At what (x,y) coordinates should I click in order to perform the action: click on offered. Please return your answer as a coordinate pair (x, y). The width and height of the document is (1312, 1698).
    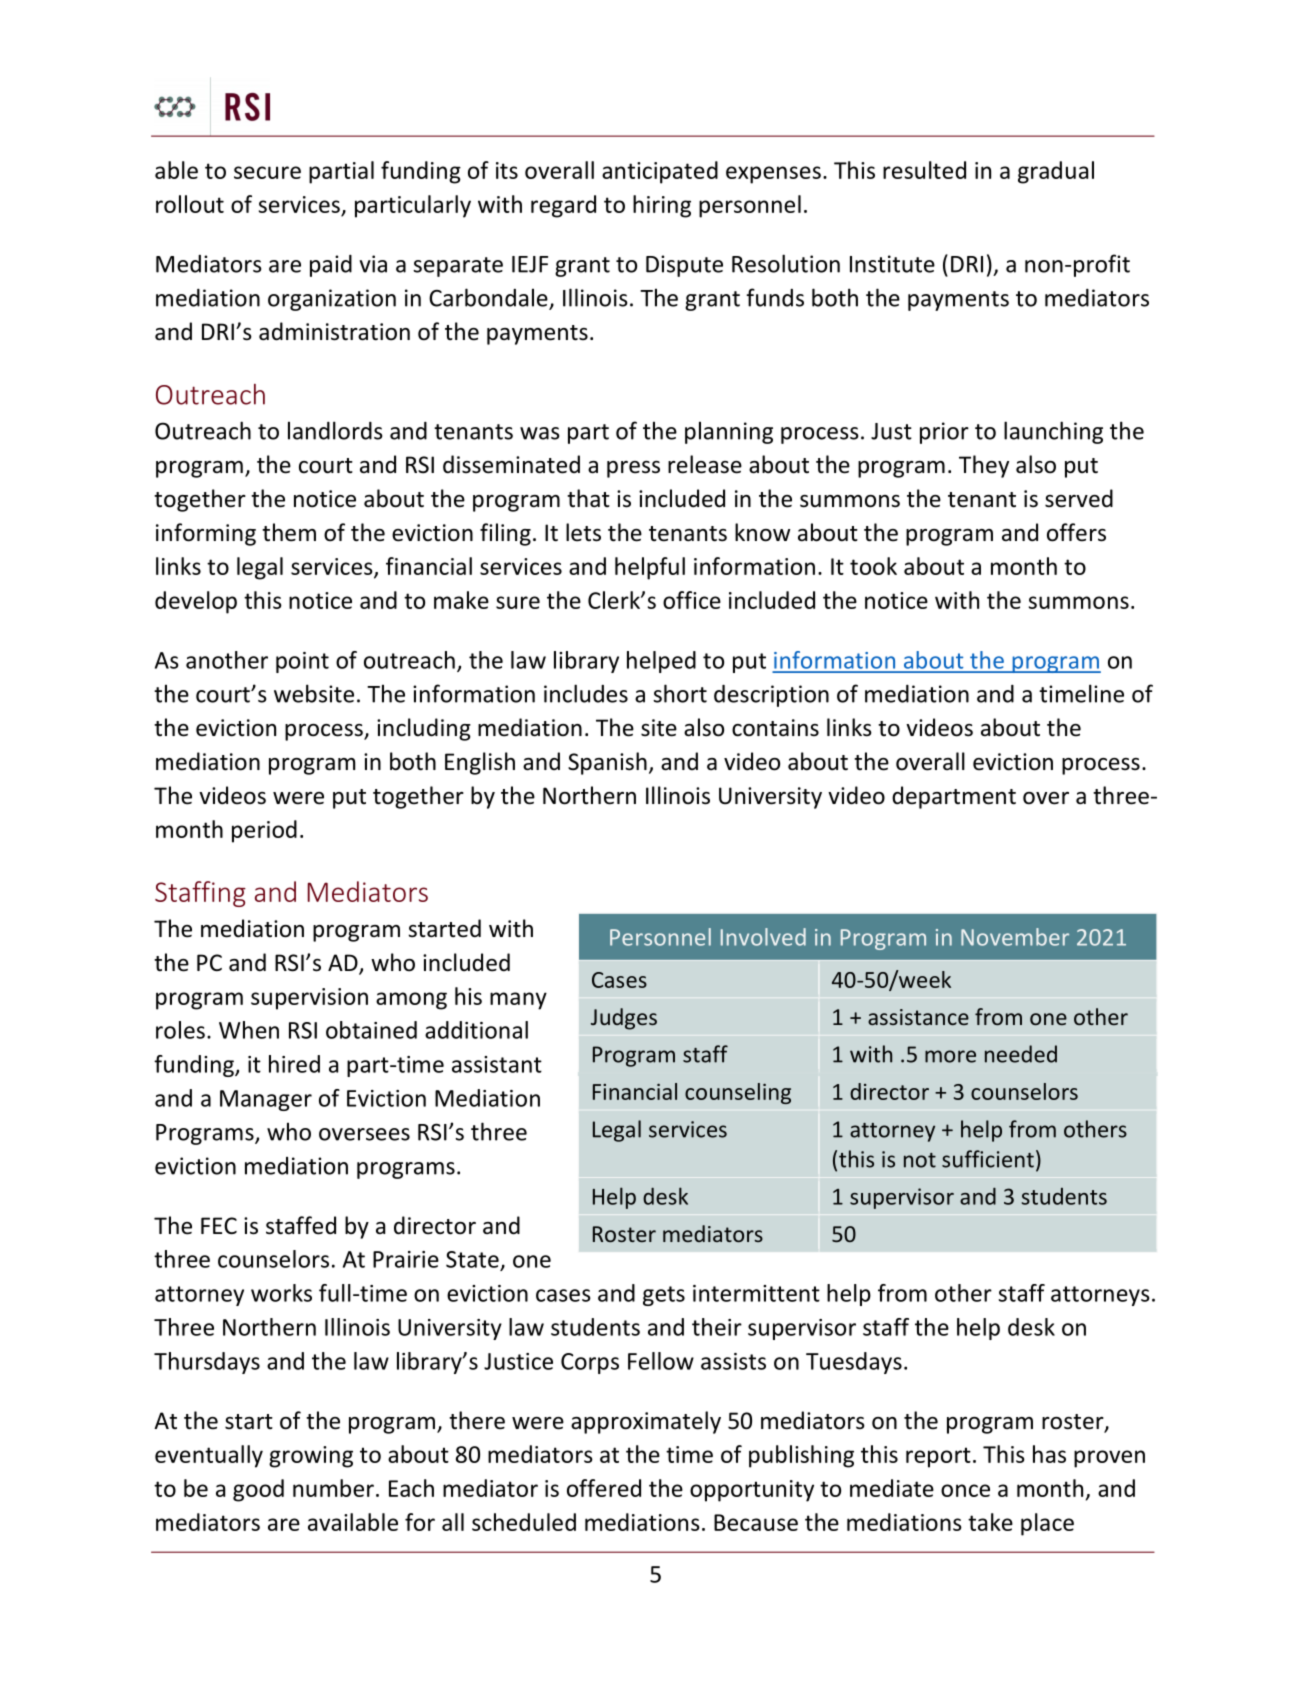
    Looking at the image, I should click on (604, 1488).
